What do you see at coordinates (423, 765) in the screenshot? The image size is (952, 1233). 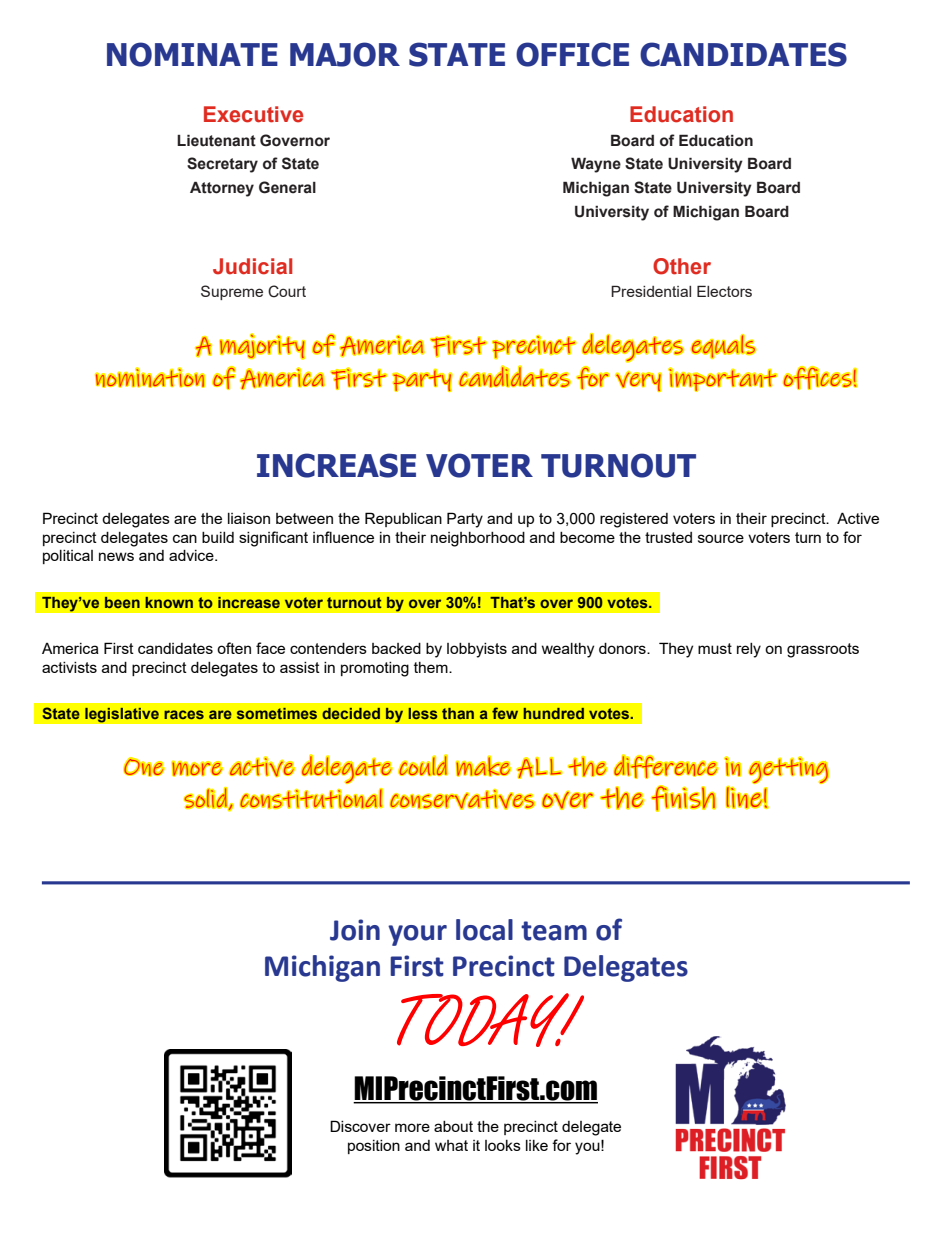 I see `could` at bounding box center [423, 765].
